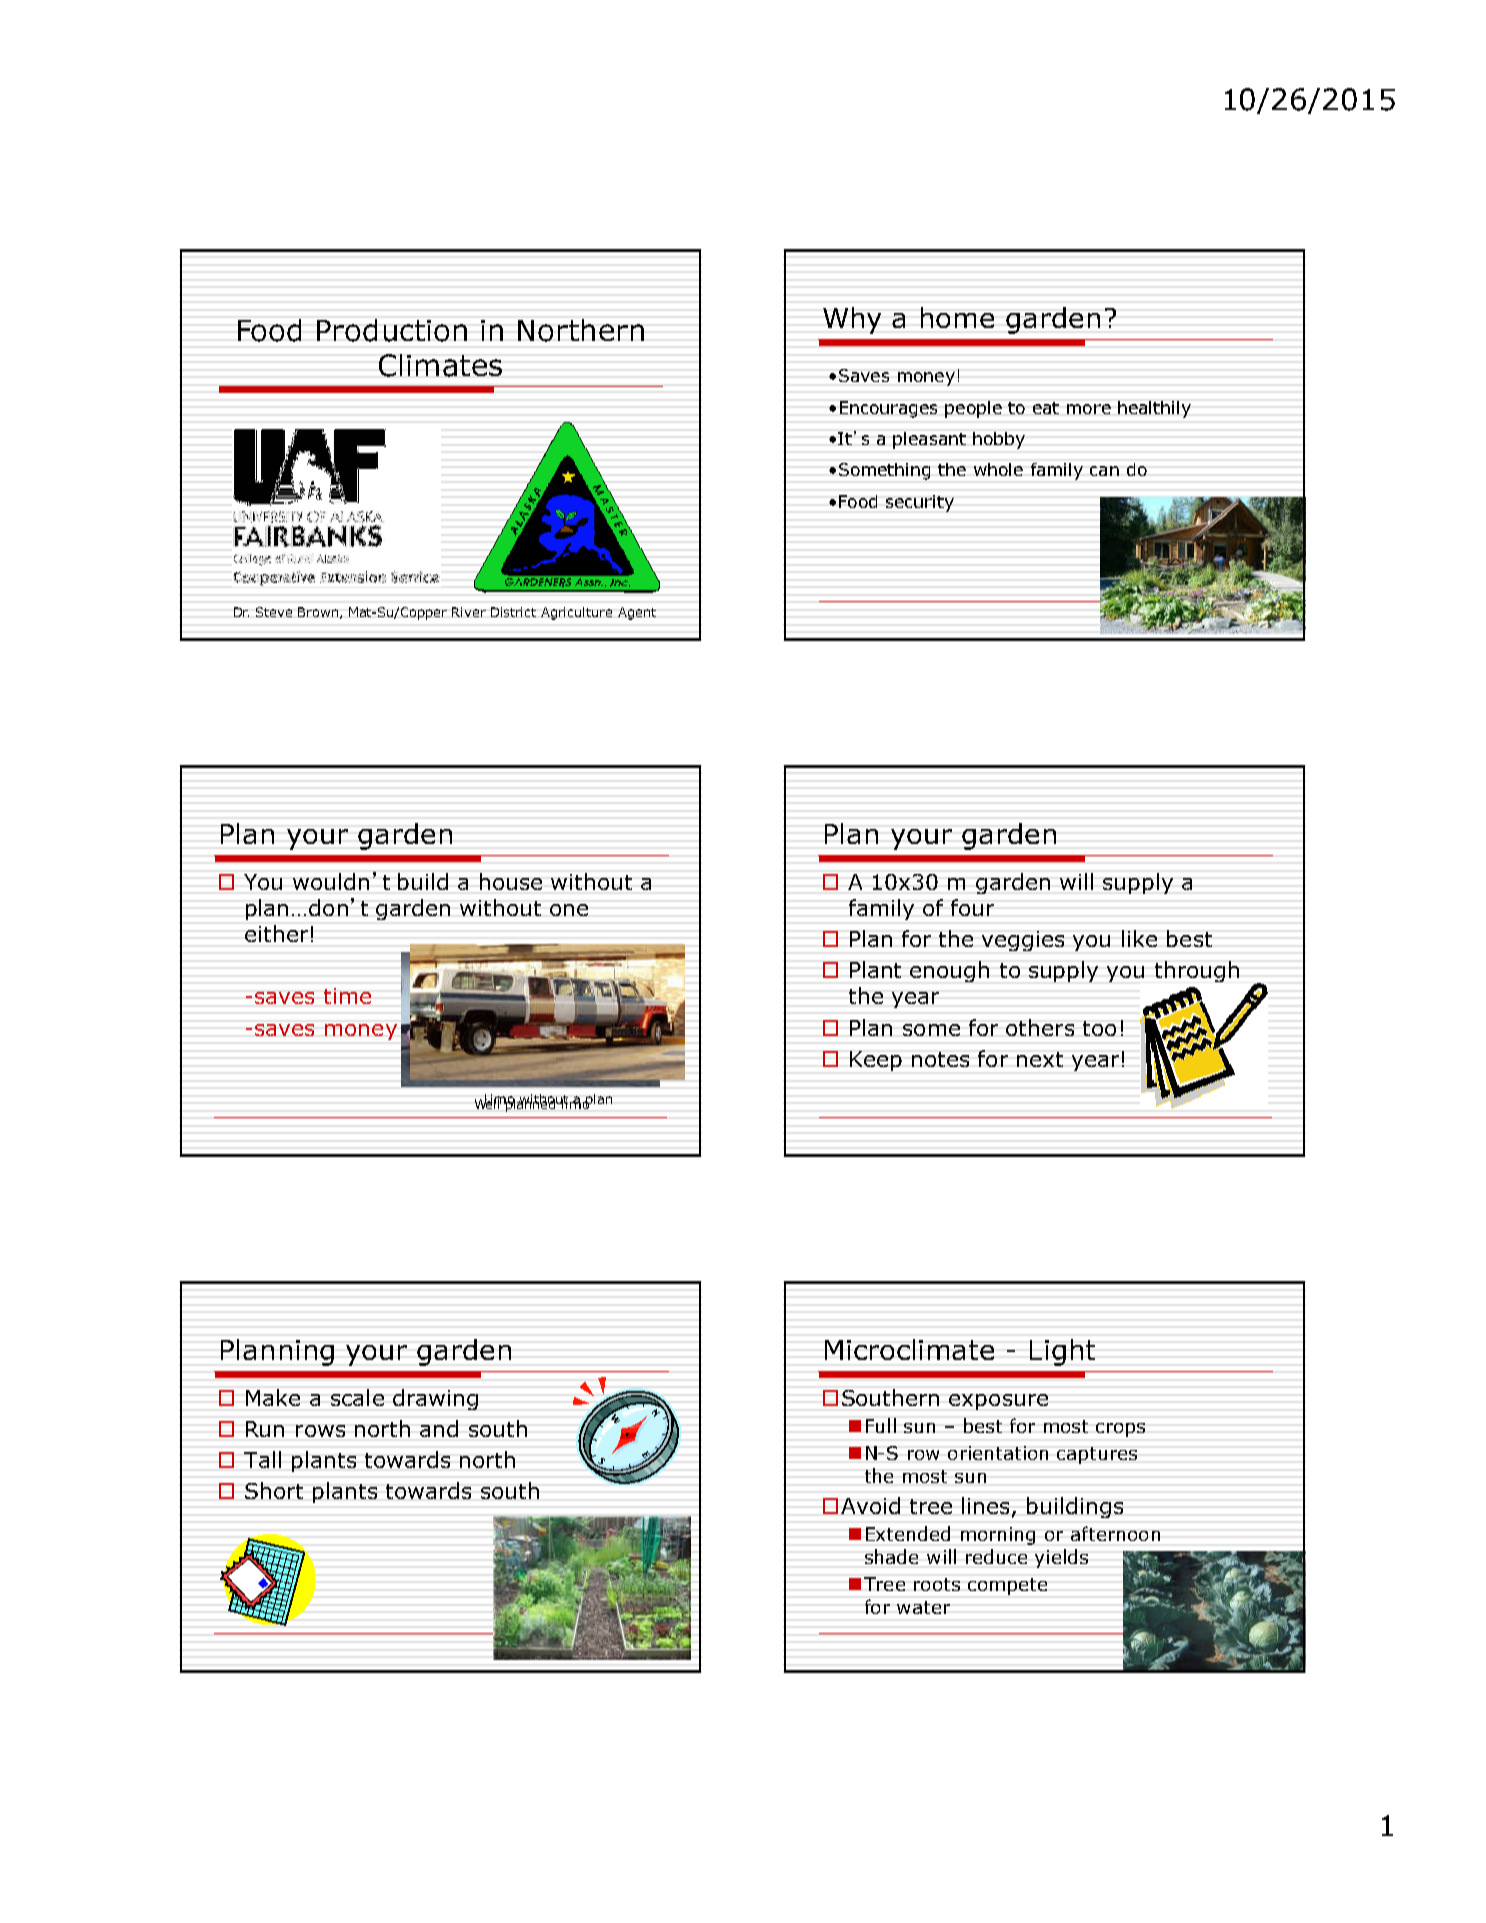 Image resolution: width=1486 pixels, height=1923 pixels. What do you see at coordinates (876, 1061) in the screenshot?
I see `Keep` at bounding box center [876, 1061].
